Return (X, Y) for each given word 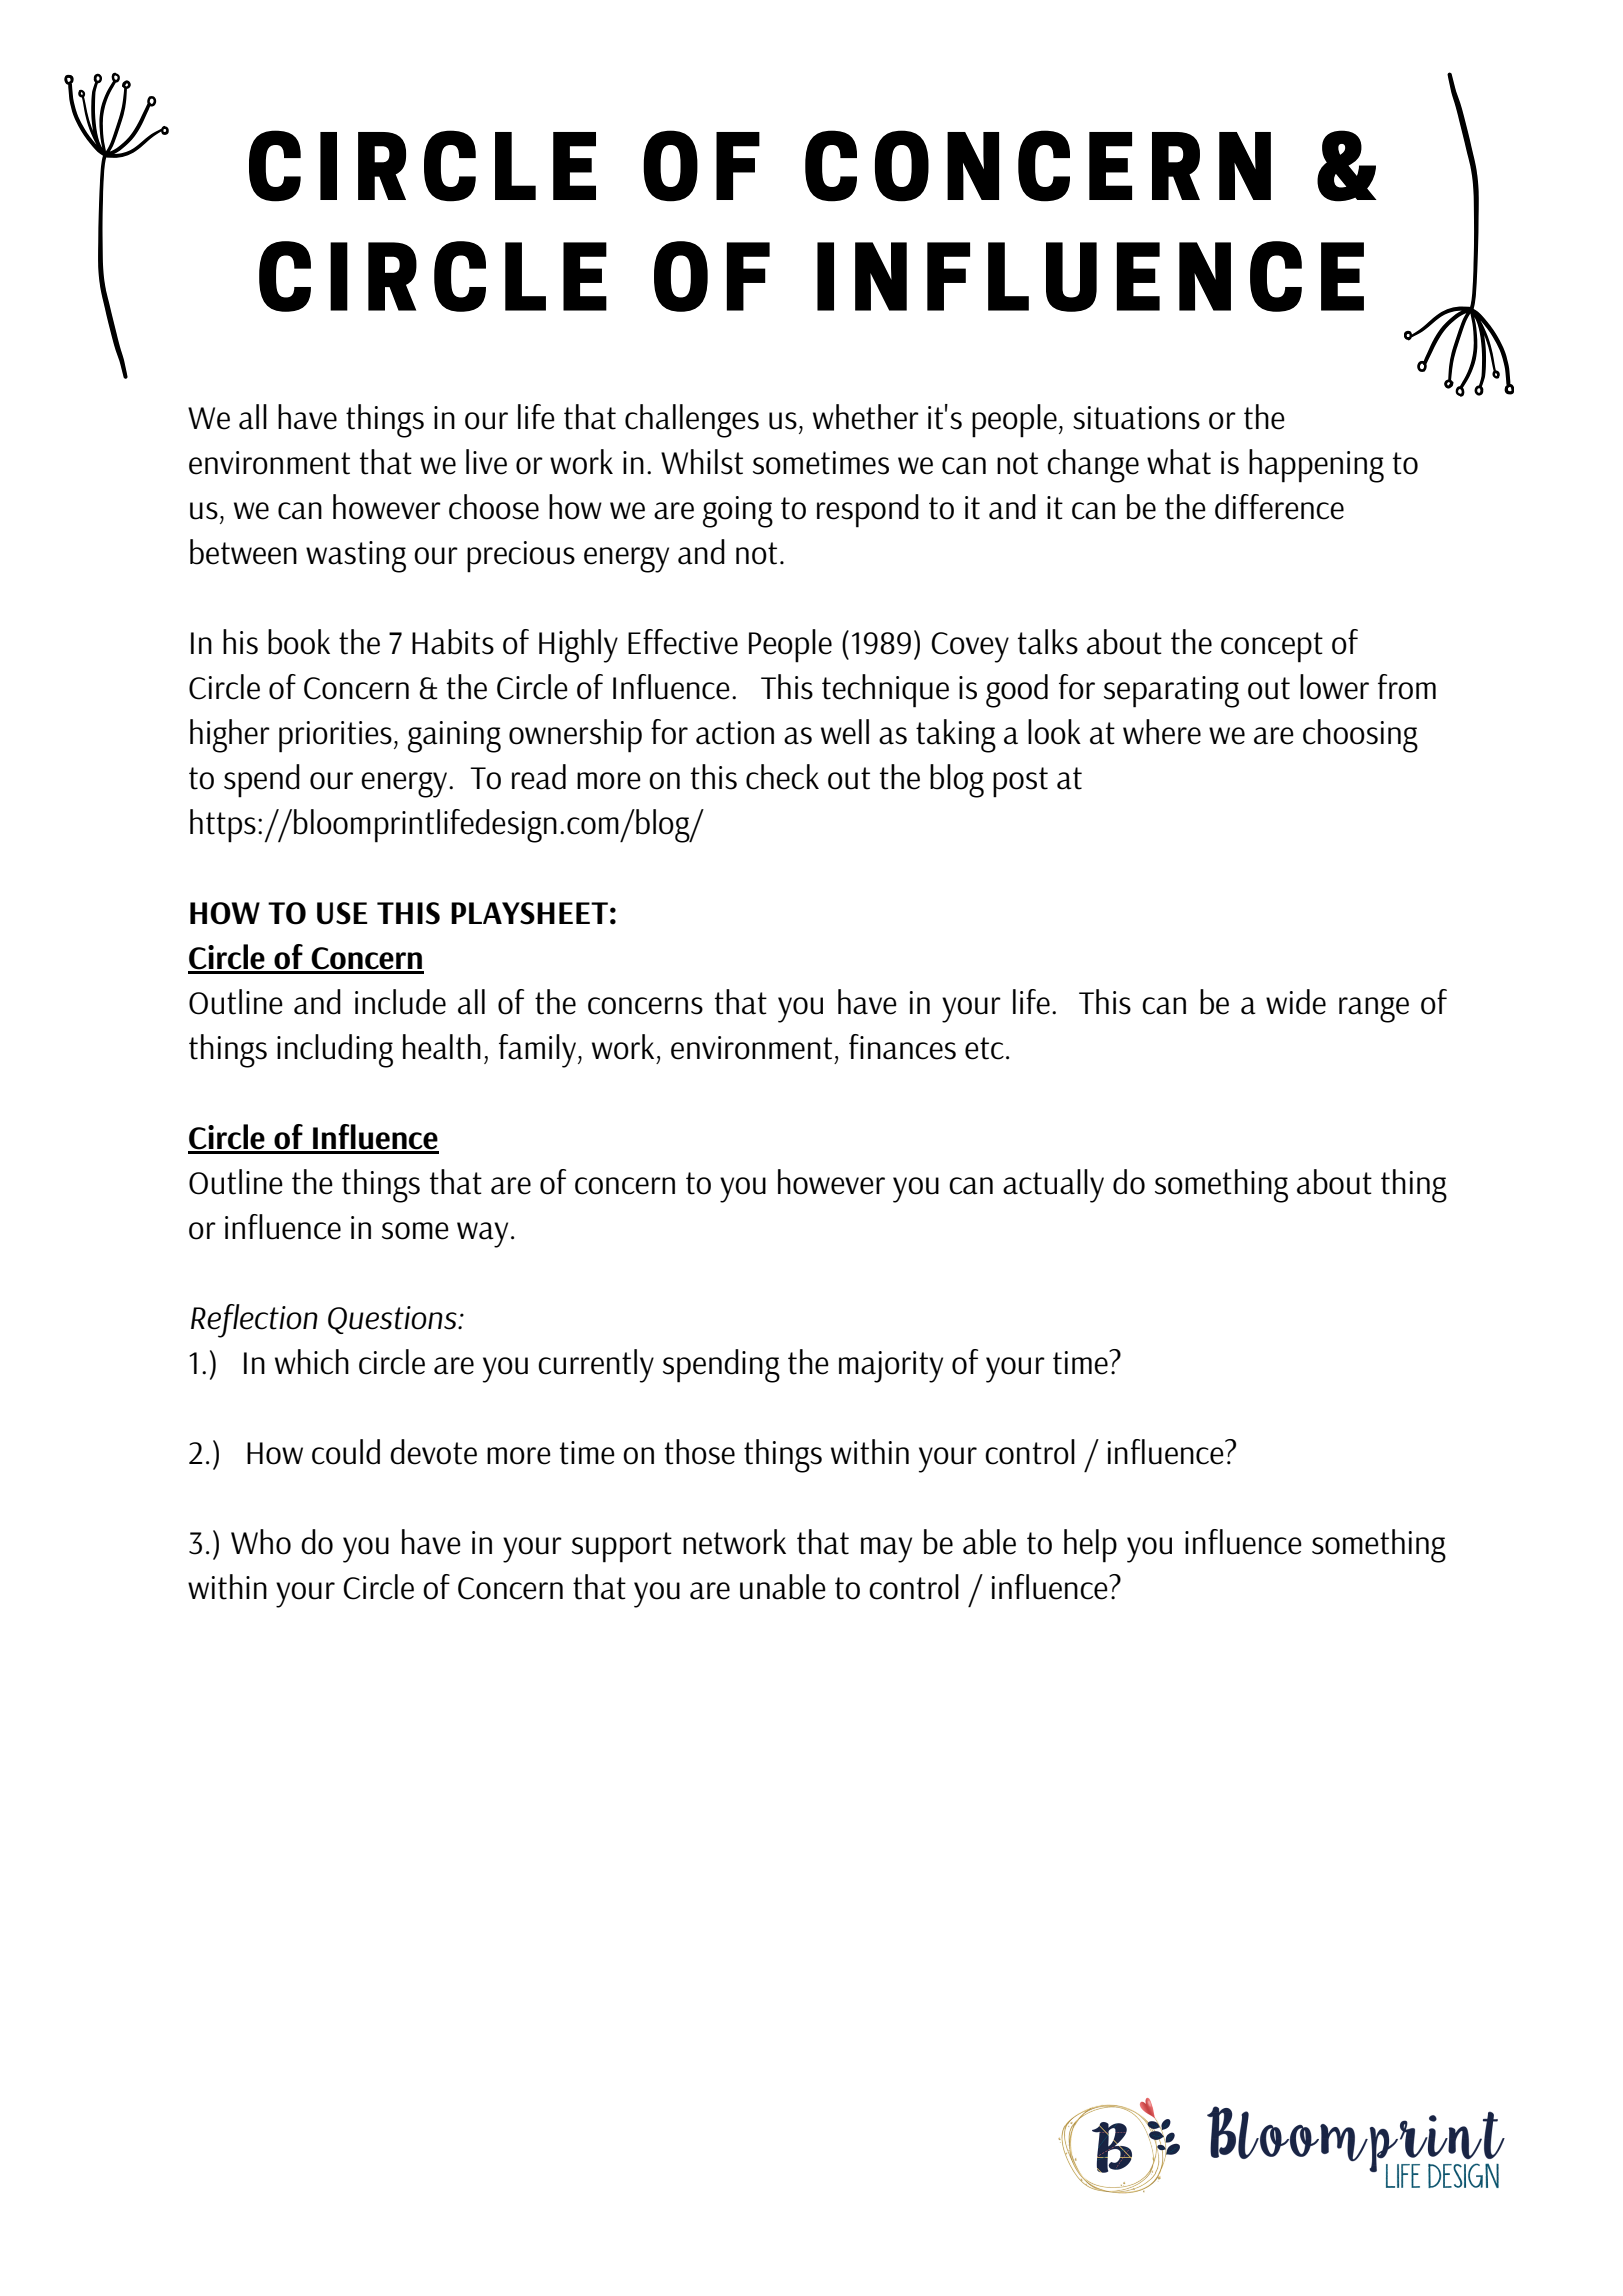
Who (261, 1542)
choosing (1360, 736)
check (782, 777)
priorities (335, 737)
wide (1296, 1002)
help (1090, 1546)
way (482, 1235)
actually (1053, 1186)
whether (866, 417)
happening (1316, 466)
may (886, 1550)
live (486, 462)
